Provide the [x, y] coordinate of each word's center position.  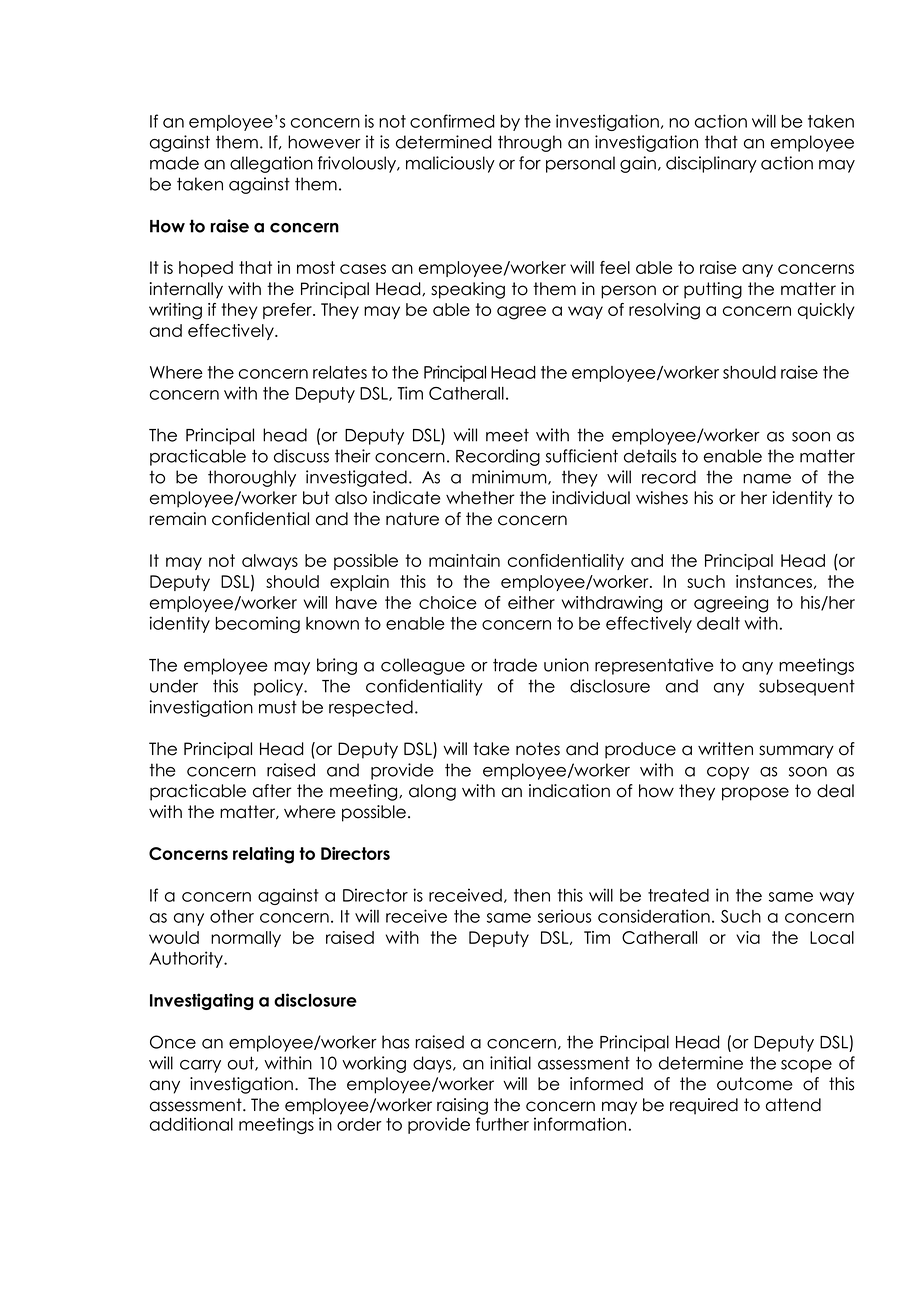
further [502, 1124]
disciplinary [711, 164]
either [531, 602]
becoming [257, 624]
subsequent [807, 687]
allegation [271, 164]
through [530, 143]
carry [200, 1066]
